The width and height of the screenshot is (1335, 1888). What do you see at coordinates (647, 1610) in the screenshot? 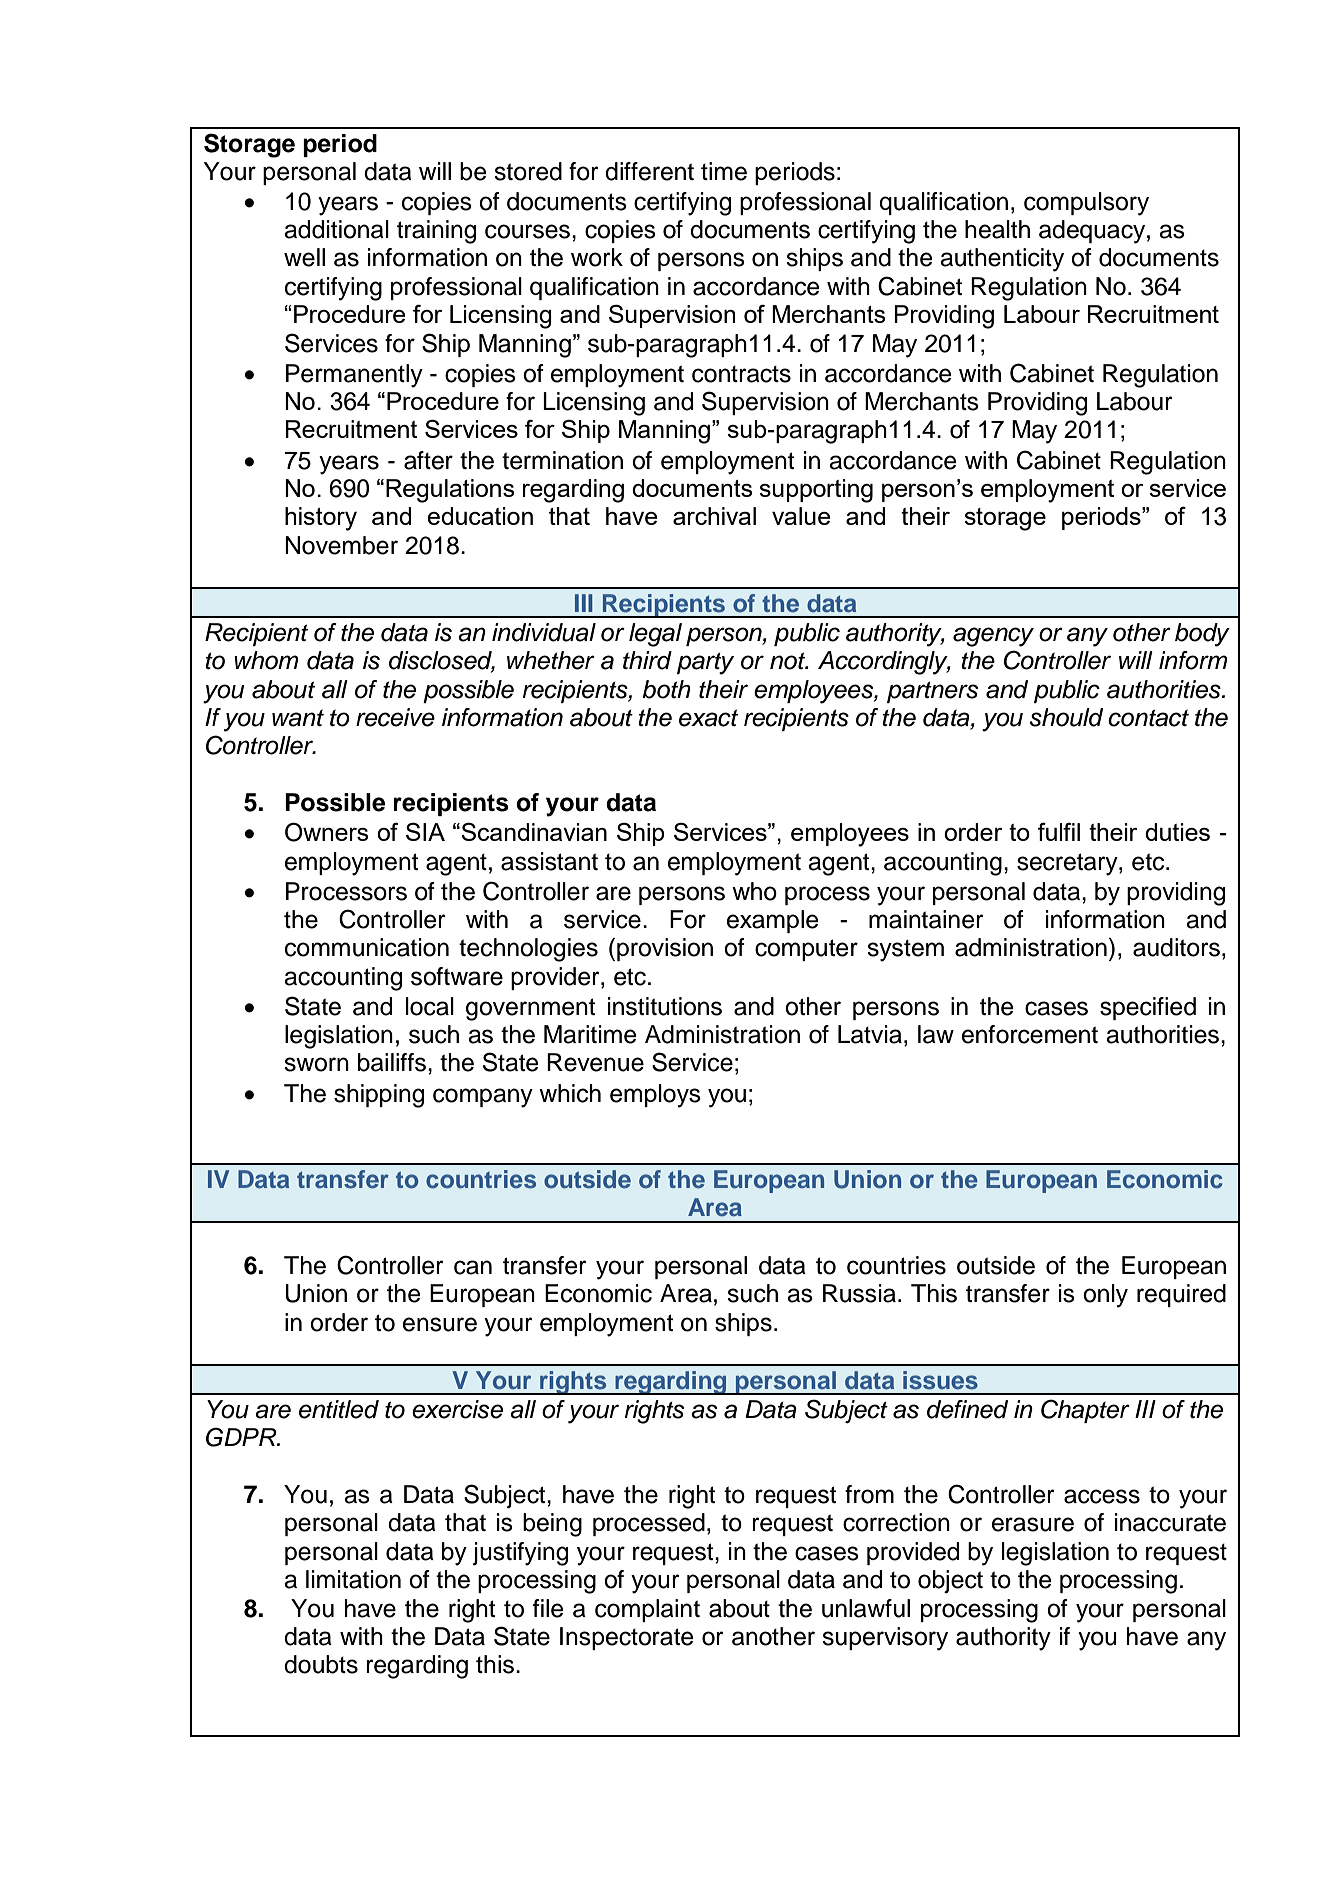
I see `complaint` at bounding box center [647, 1610].
